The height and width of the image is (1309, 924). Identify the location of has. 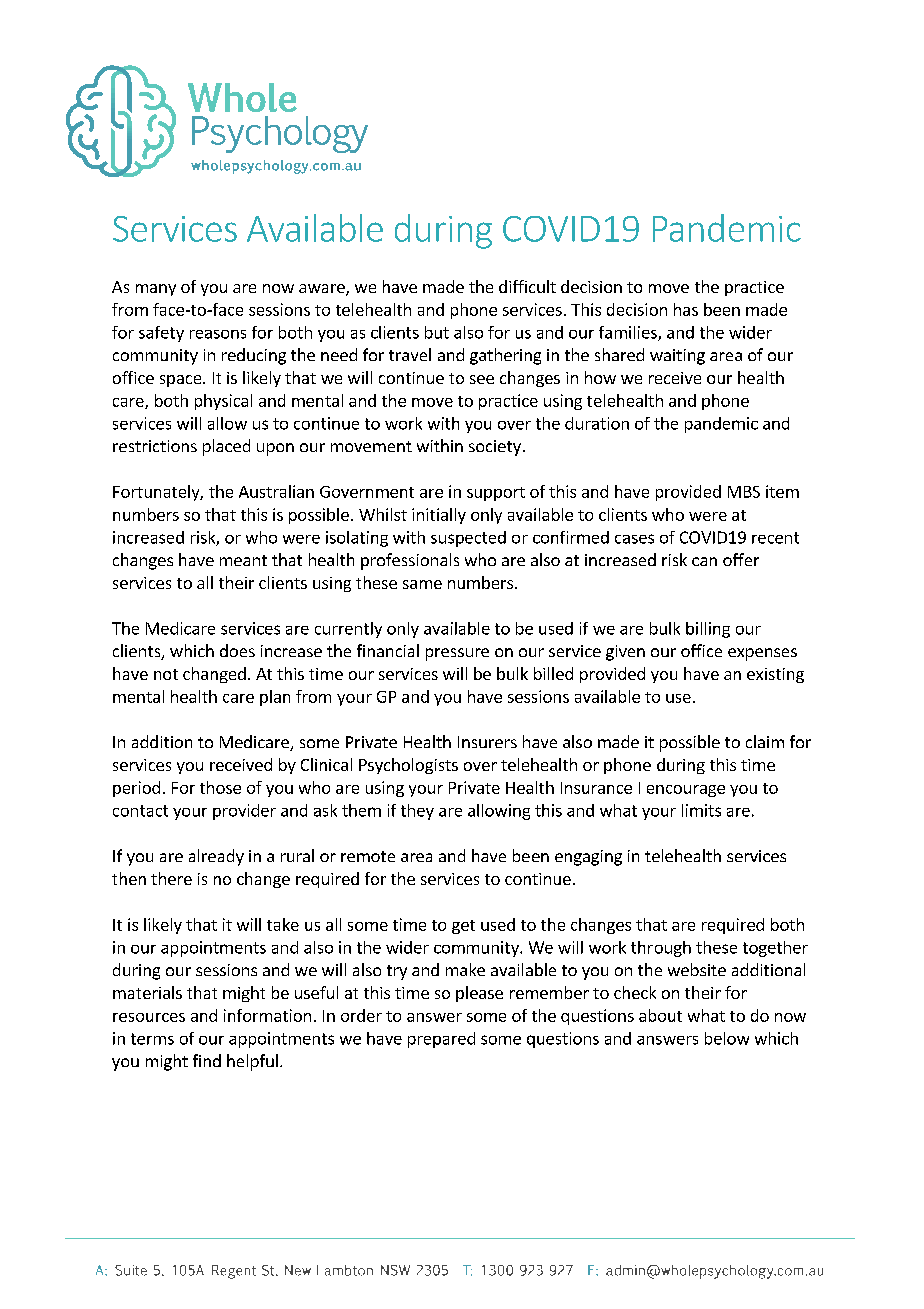
(686, 309).
